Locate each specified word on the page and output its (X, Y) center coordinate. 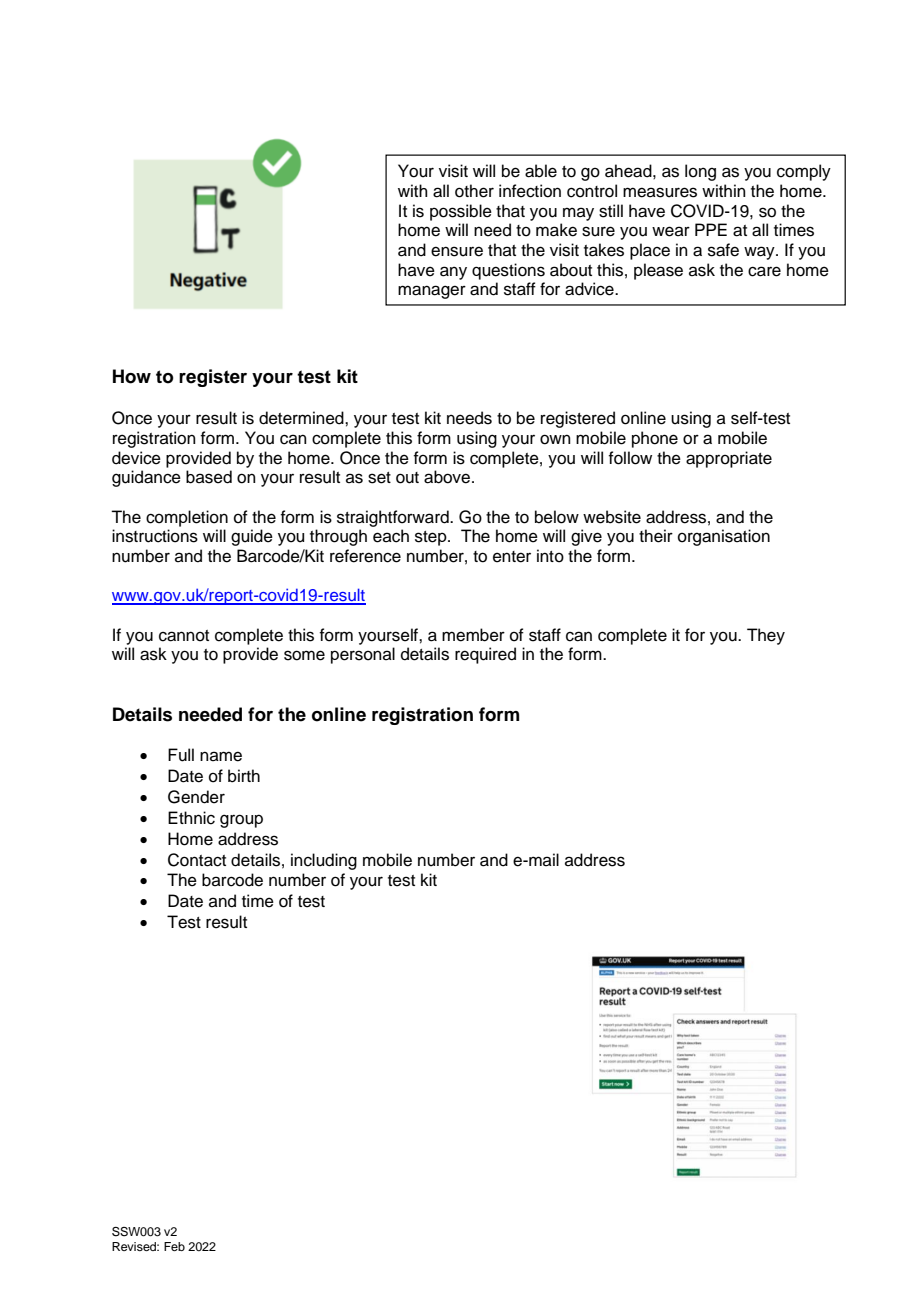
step (432, 538)
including (324, 861)
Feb (174, 1246)
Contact (197, 860)
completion (187, 518)
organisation (724, 537)
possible (461, 212)
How (132, 376)
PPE (711, 229)
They (766, 636)
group (241, 821)
